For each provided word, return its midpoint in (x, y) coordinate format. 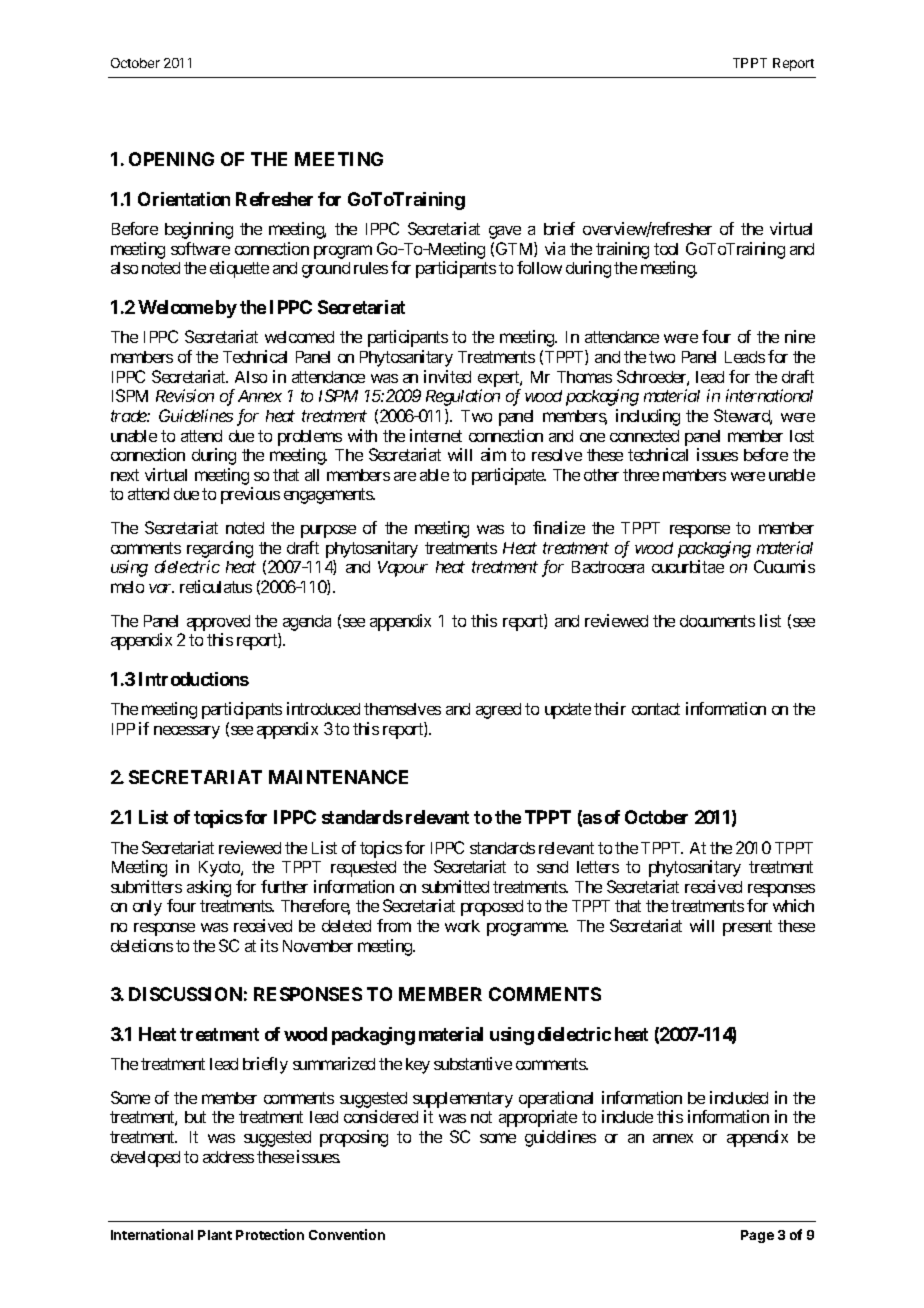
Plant (215, 1235)
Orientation (184, 199)
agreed (498, 711)
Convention (347, 1234)
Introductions (194, 679)
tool (666, 249)
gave (505, 232)
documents (717, 621)
